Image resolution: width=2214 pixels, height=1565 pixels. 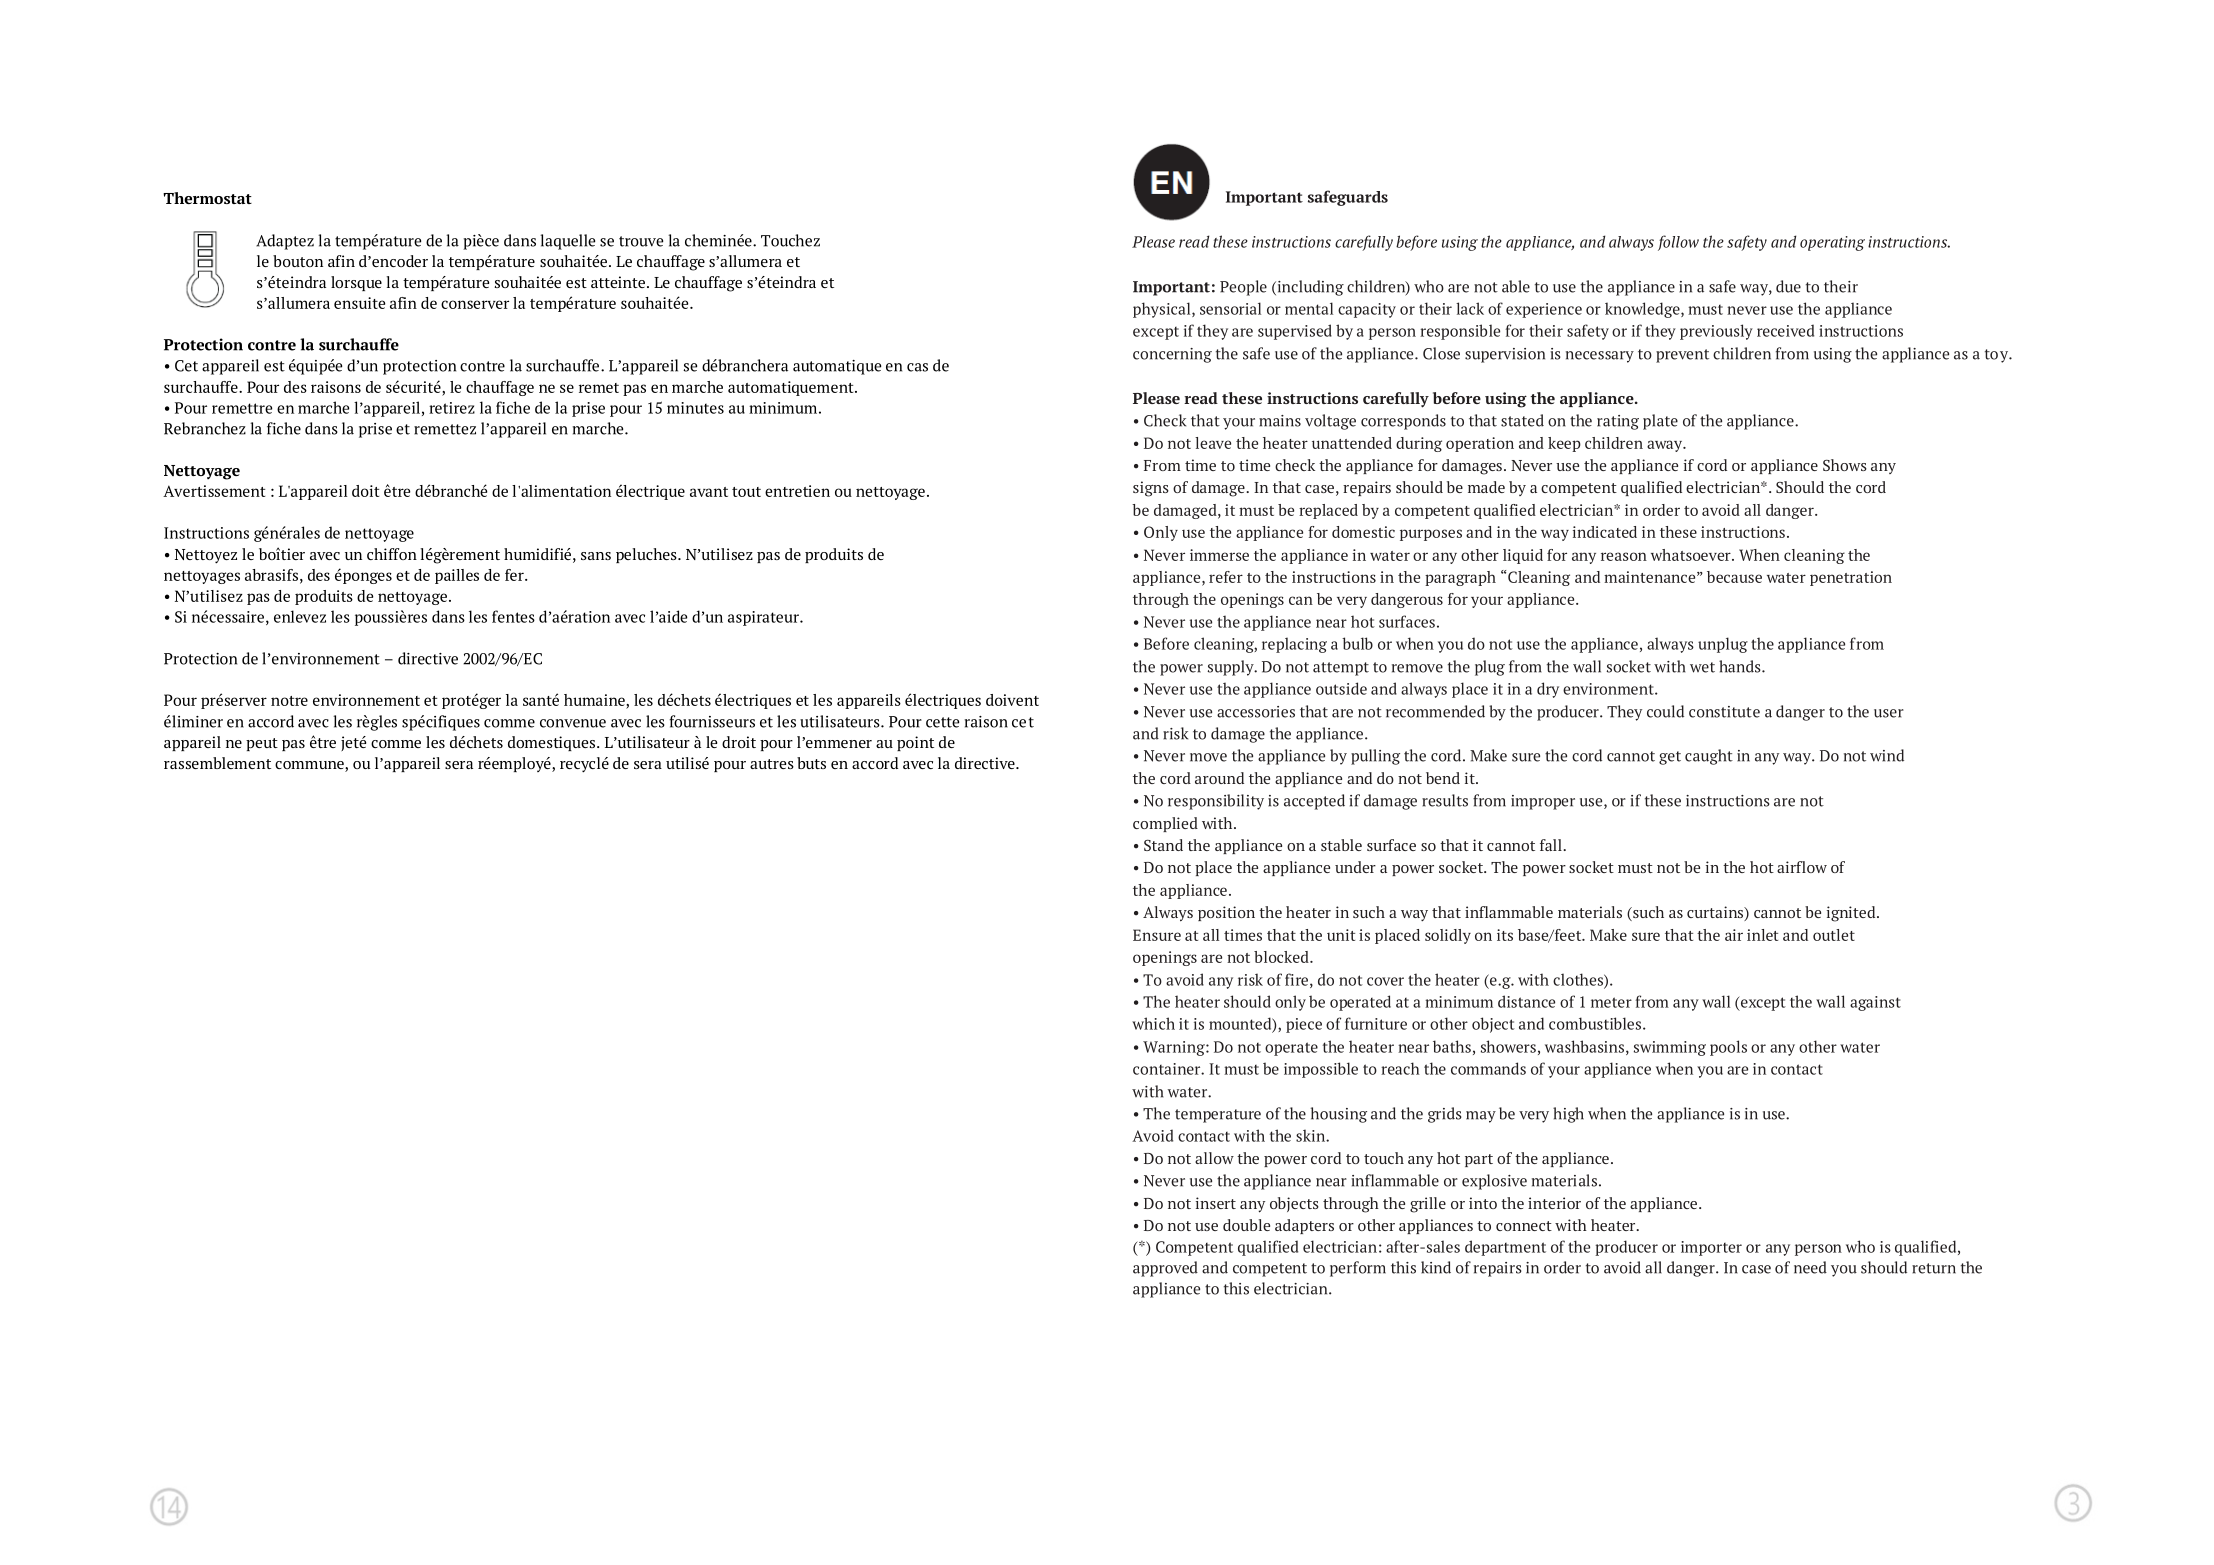 What do you see at coordinates (1724, 712) in the document?
I see `constitute` at bounding box center [1724, 712].
